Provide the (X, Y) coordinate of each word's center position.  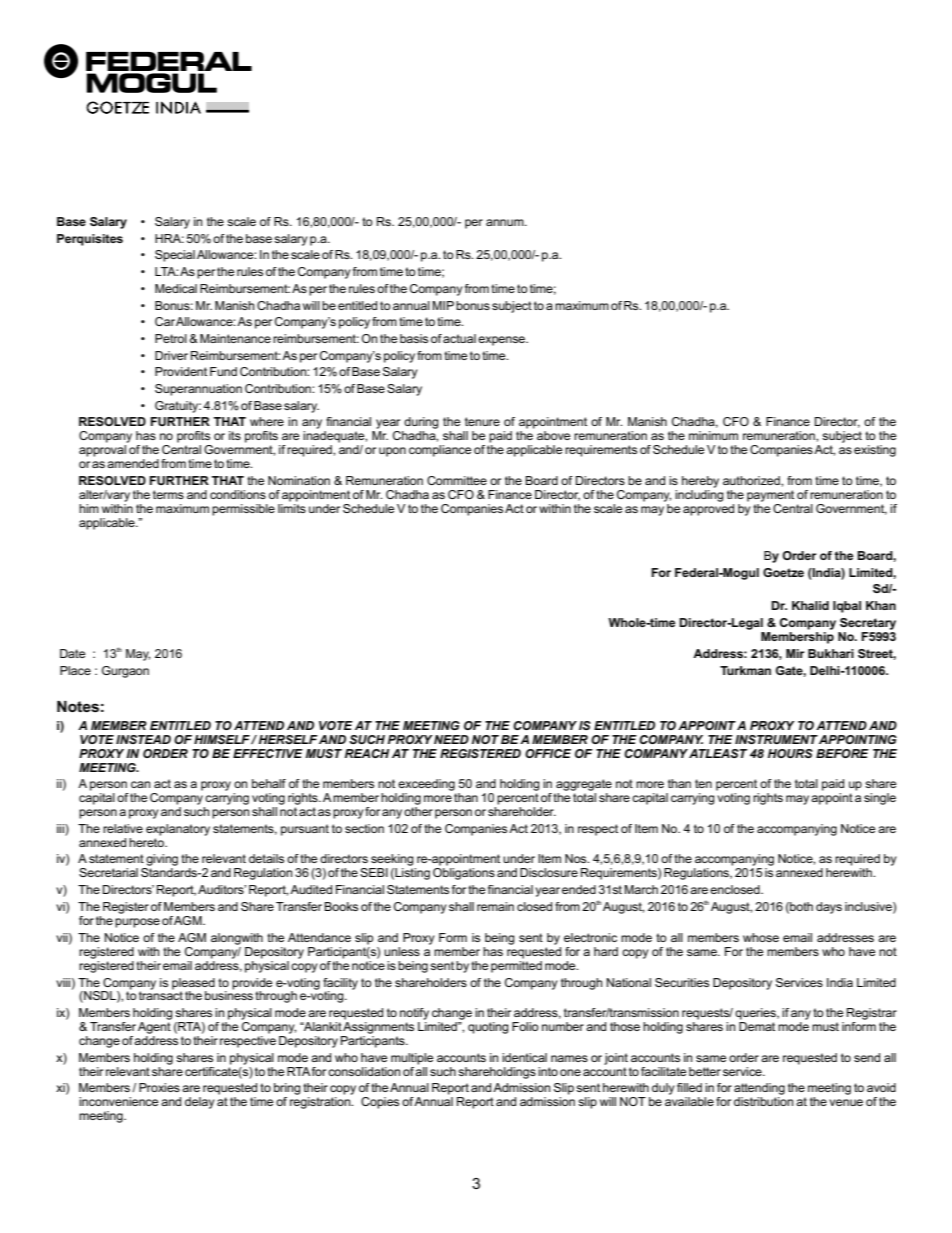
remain (495, 906)
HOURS (790, 753)
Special (175, 256)
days (829, 908)
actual (459, 338)
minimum (713, 435)
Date (72, 653)
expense (503, 341)
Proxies (159, 1087)
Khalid (810, 605)
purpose (137, 923)
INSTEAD (143, 739)
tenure (482, 421)
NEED (451, 739)
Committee (457, 480)
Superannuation (198, 390)
